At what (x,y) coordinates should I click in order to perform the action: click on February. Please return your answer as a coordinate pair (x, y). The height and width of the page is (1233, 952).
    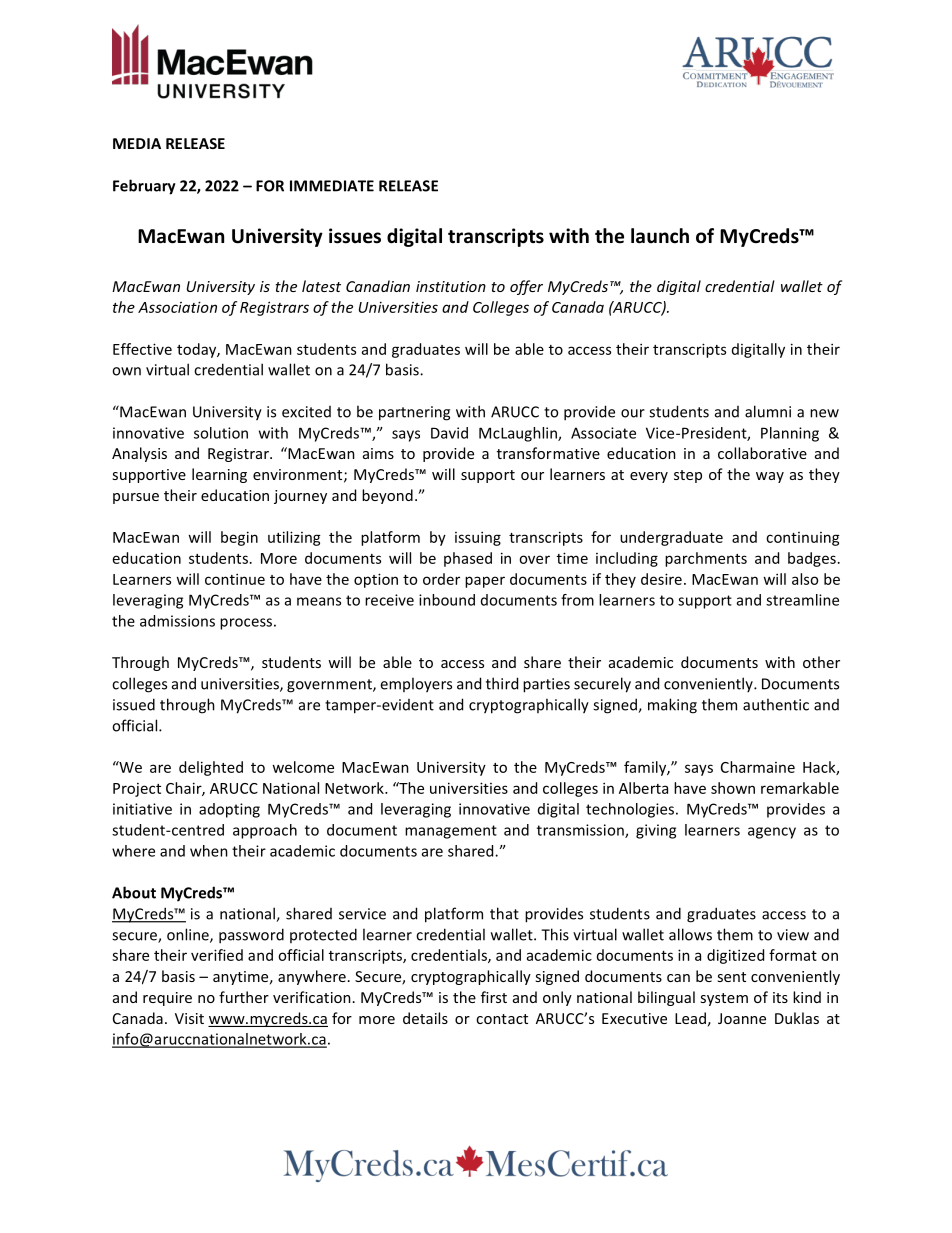
    Looking at the image, I should click on (144, 187).
